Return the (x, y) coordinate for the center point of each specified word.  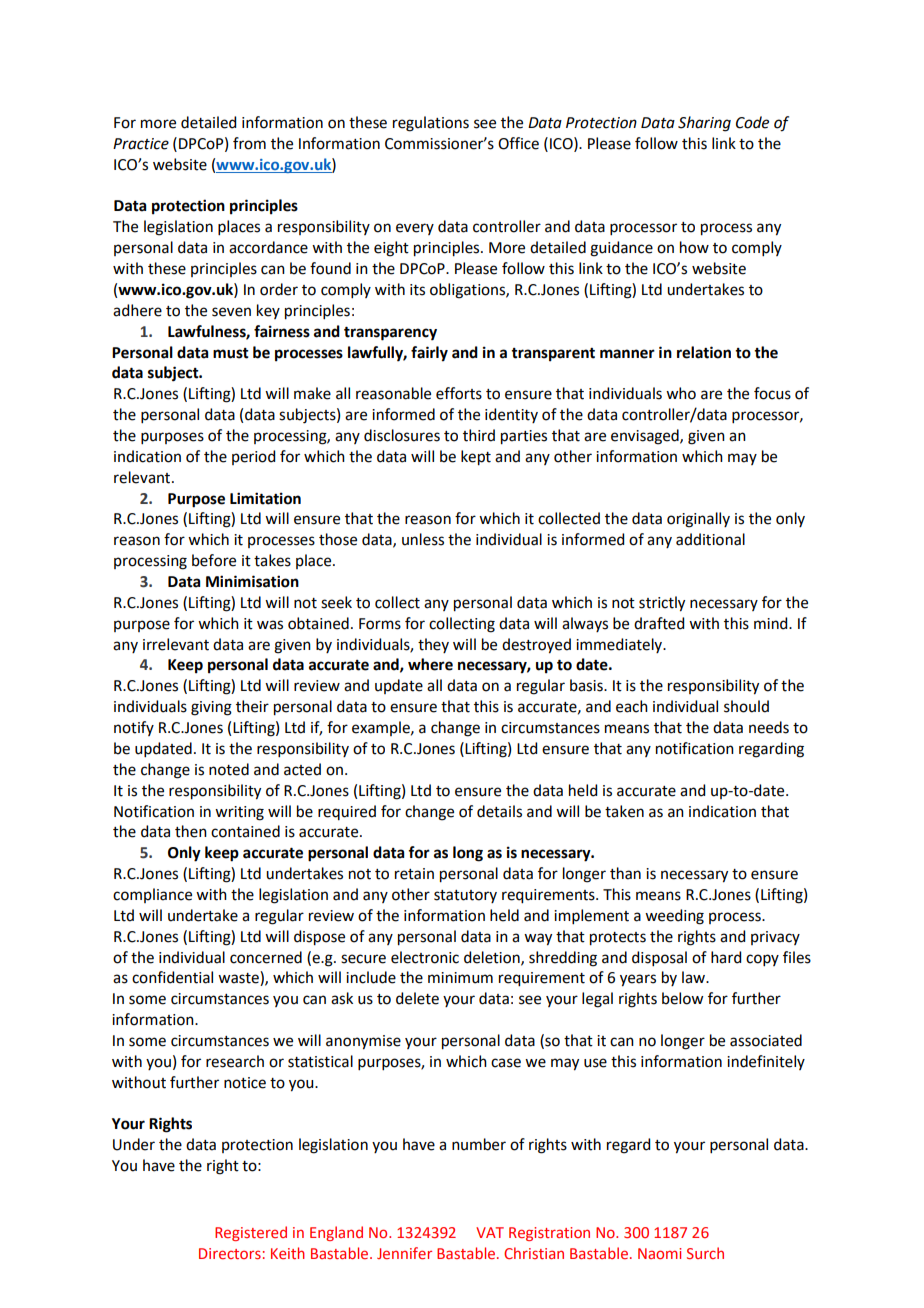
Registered (251, 1233)
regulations (431, 124)
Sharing (704, 124)
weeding (674, 917)
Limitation (265, 498)
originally (698, 520)
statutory (465, 896)
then (191, 831)
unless (423, 539)
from (249, 143)
